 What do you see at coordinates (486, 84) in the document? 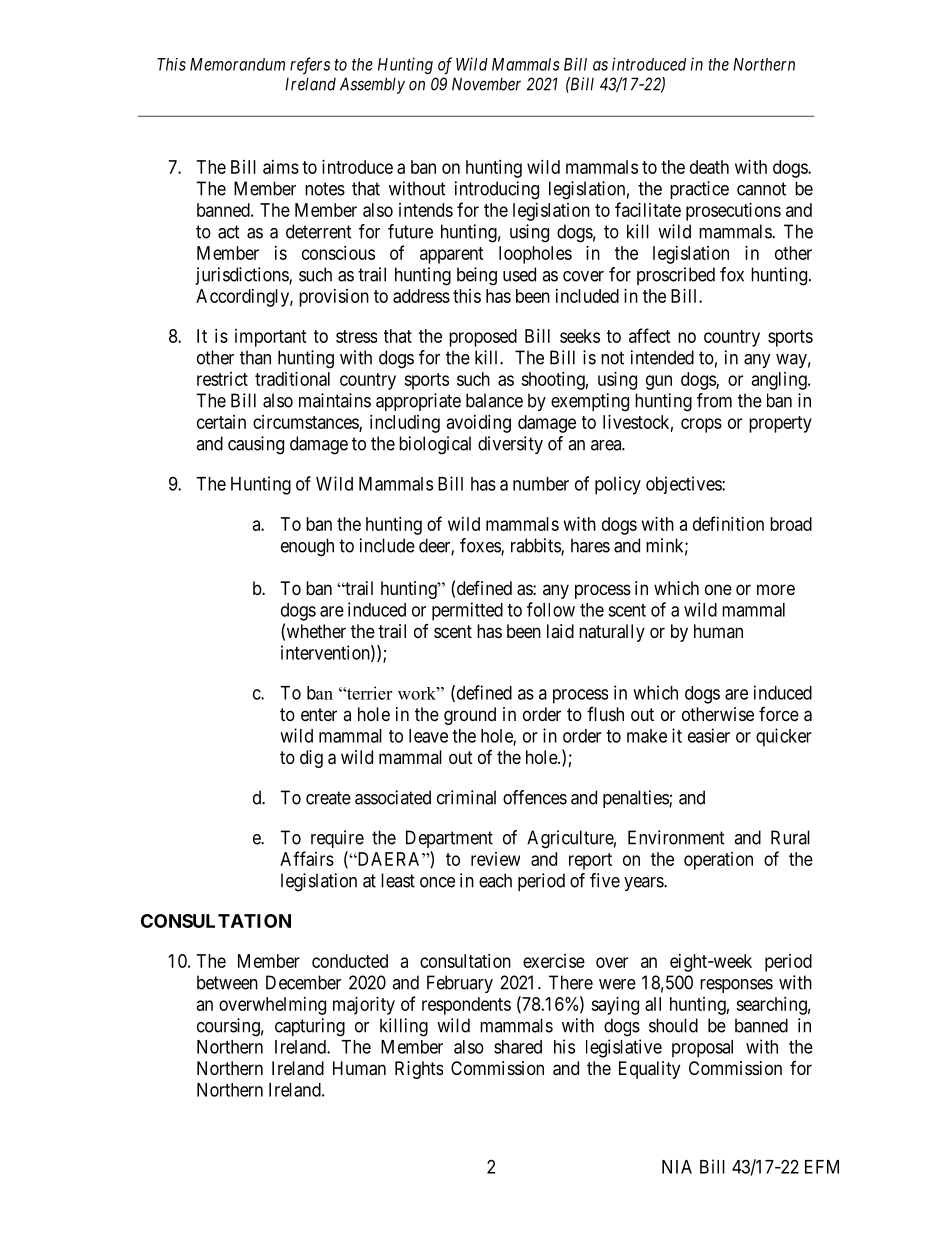
I see `November` at bounding box center [486, 84].
